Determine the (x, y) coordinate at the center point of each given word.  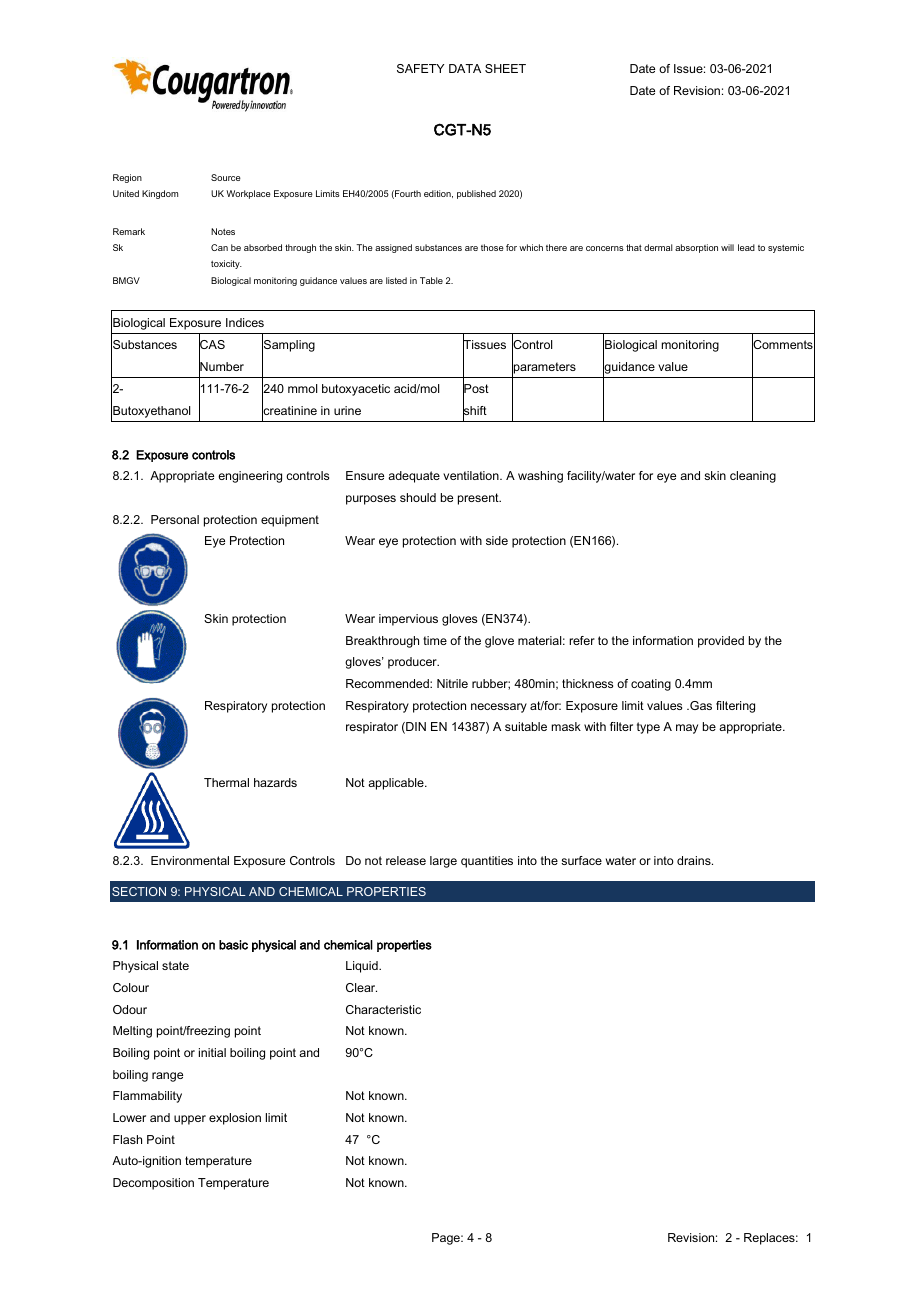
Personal (175, 519)
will (727, 247)
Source (226, 177)
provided (721, 642)
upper (190, 1120)
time (435, 640)
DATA (465, 68)
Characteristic (383, 1009)
